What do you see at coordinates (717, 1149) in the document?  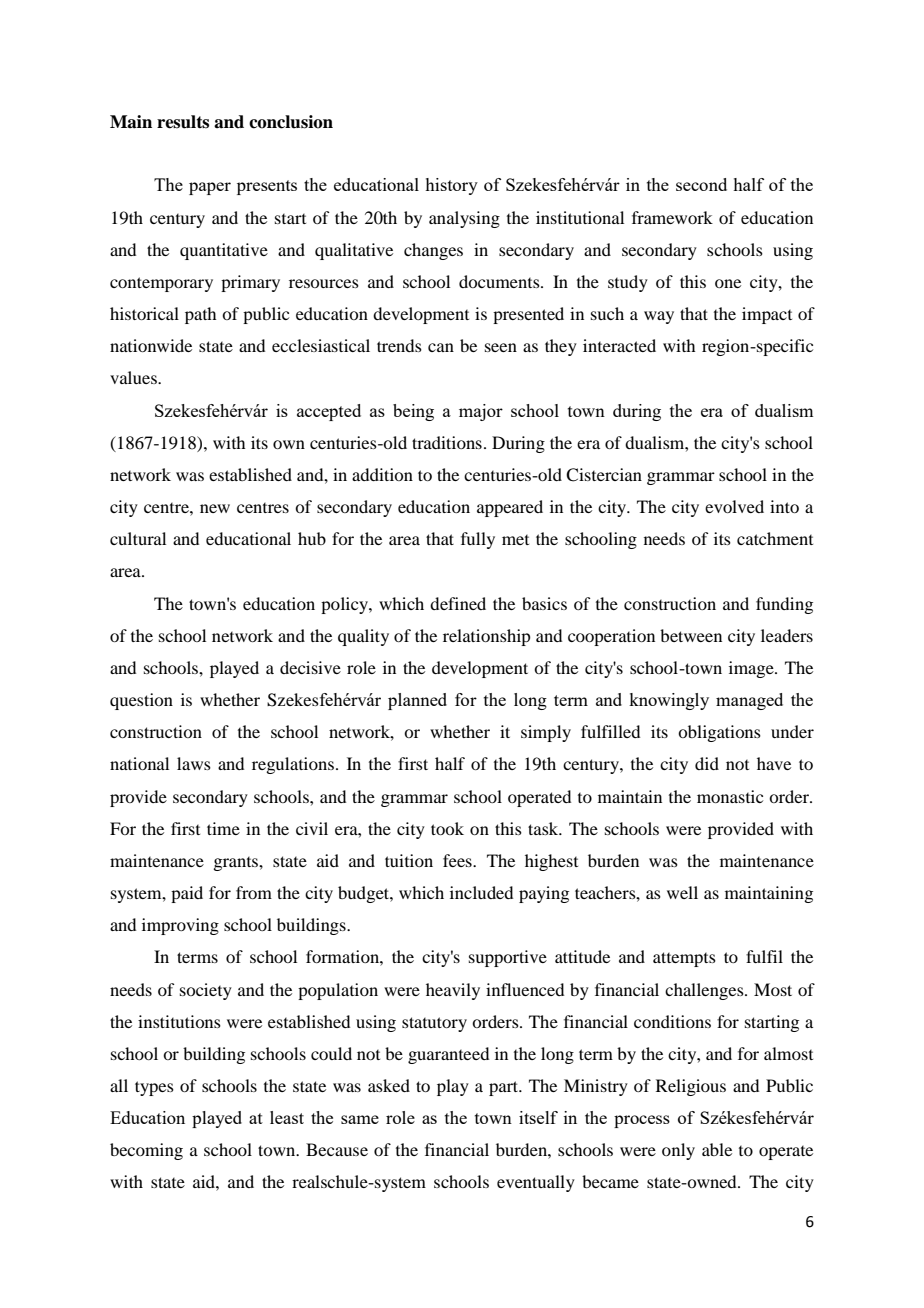 I see `able` at bounding box center [717, 1149].
